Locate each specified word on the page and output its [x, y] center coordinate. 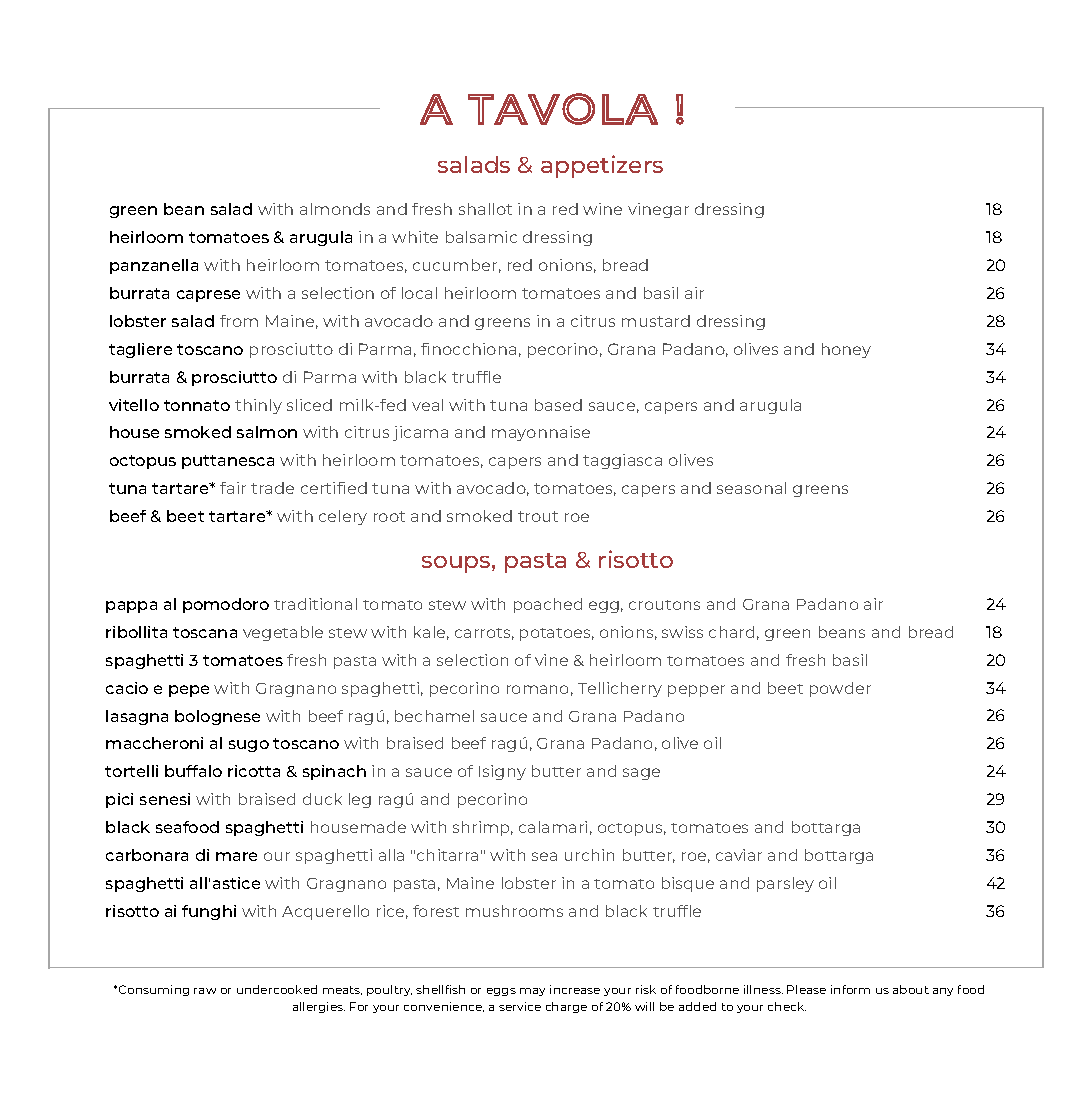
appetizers [602, 166]
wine [602, 209]
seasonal [751, 488]
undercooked [277, 989]
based [558, 405]
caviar [739, 855]
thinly [258, 406]
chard [731, 632]
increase [575, 989]
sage [641, 774]
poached [548, 605]
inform [850, 989]
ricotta [254, 771]
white [415, 237]
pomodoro [226, 605]
